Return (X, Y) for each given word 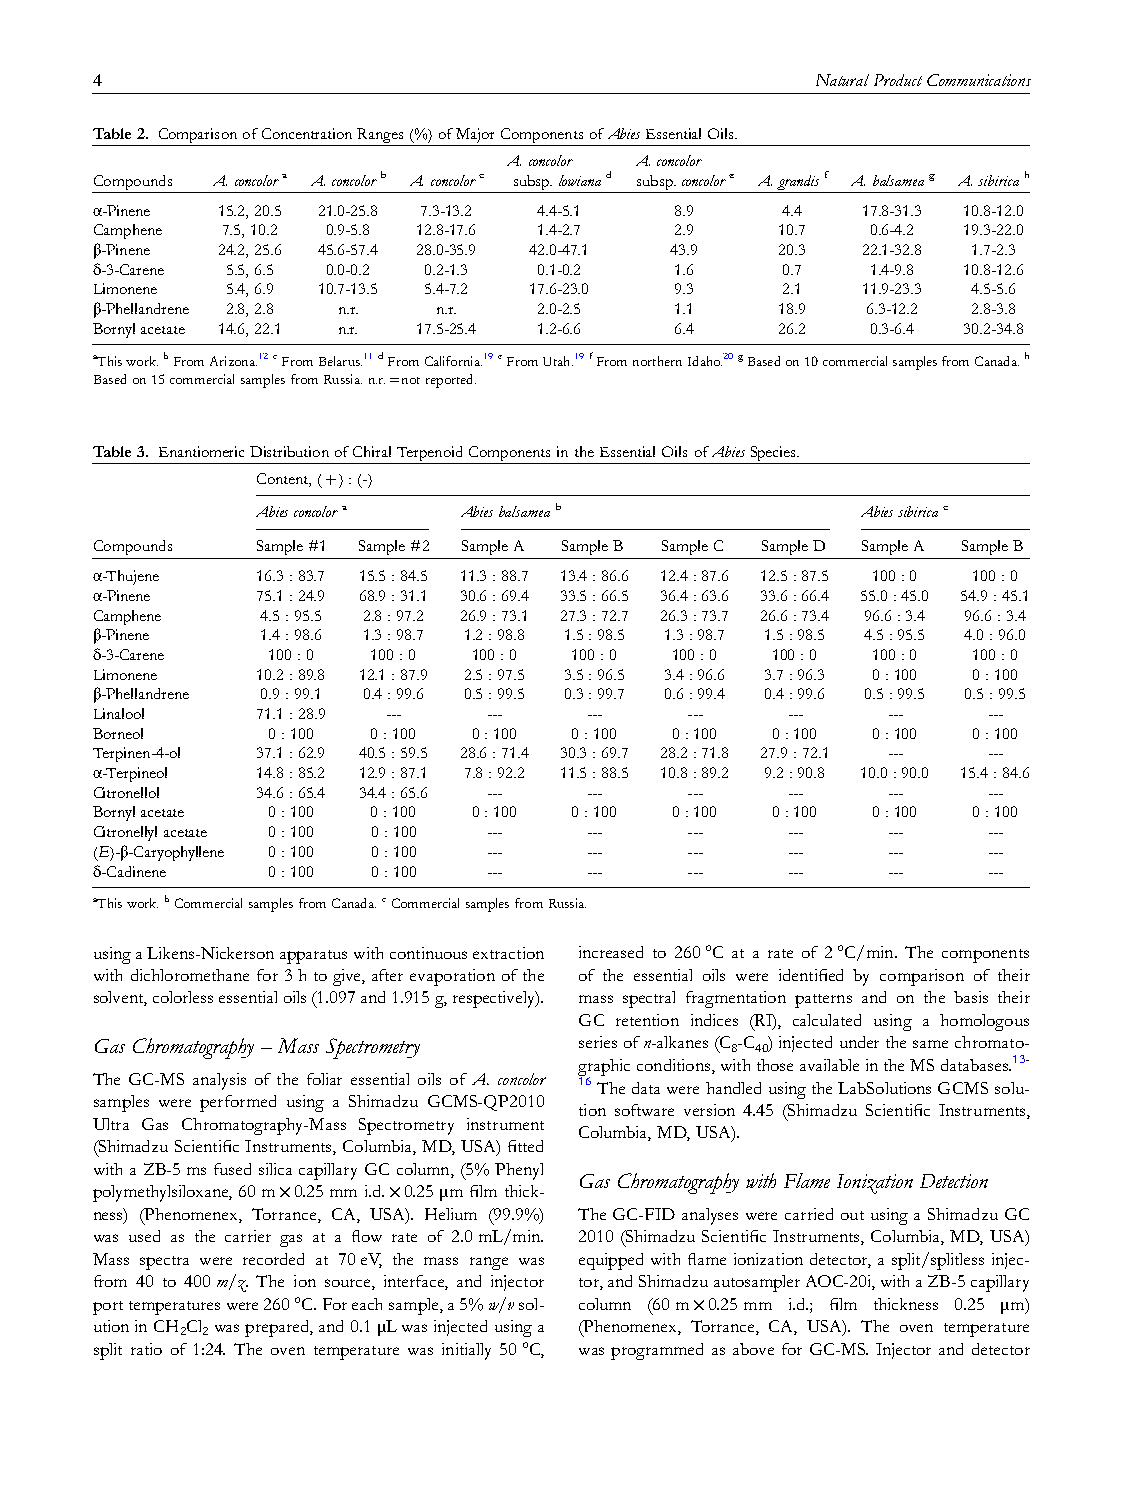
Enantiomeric (201, 451)
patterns (823, 1001)
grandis (798, 182)
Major (476, 137)
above (753, 1349)
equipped (611, 1261)
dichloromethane (190, 975)
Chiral (372, 451)
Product (898, 80)
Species (774, 453)
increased (611, 952)
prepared (278, 1328)
